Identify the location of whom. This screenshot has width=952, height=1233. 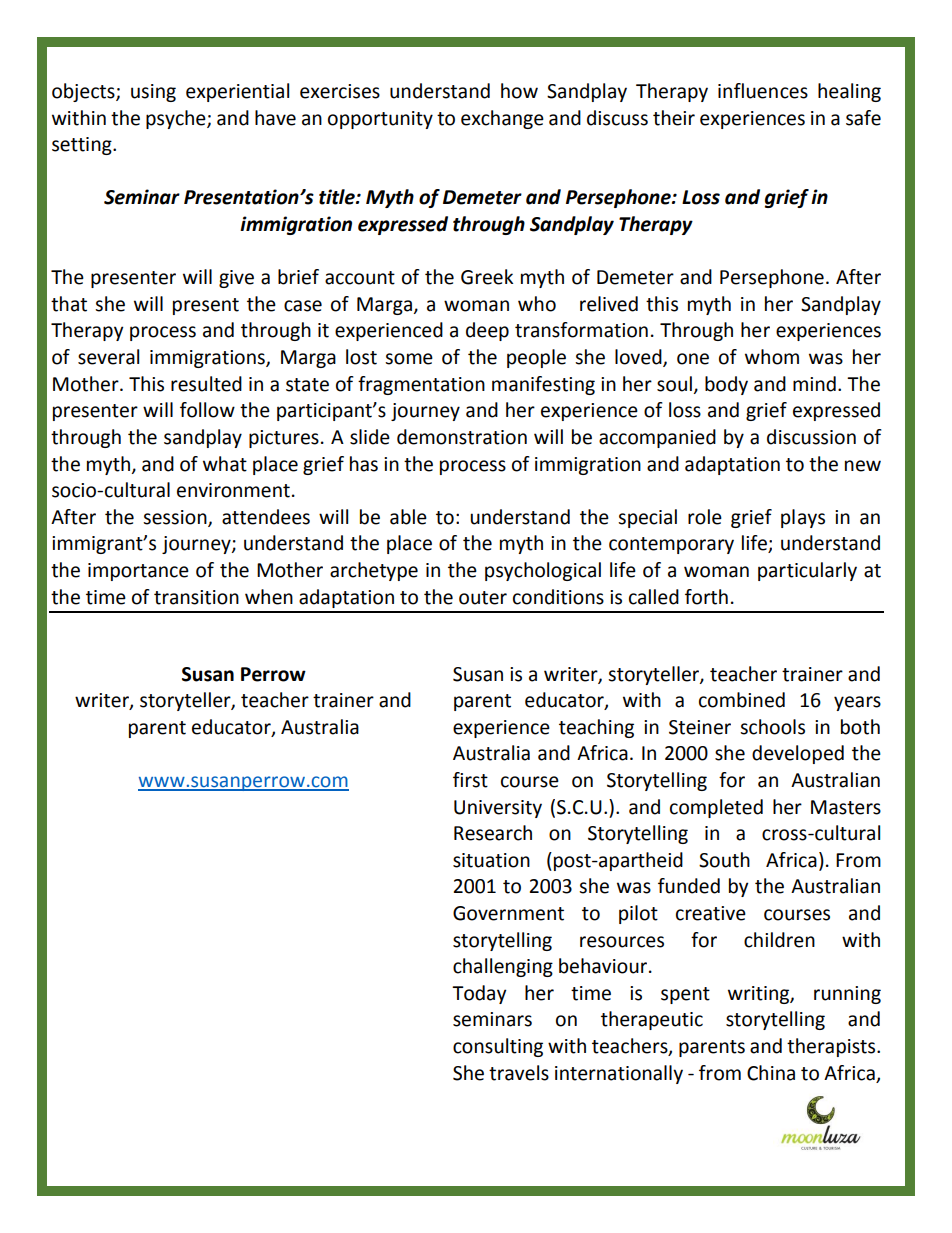
(772, 357).
